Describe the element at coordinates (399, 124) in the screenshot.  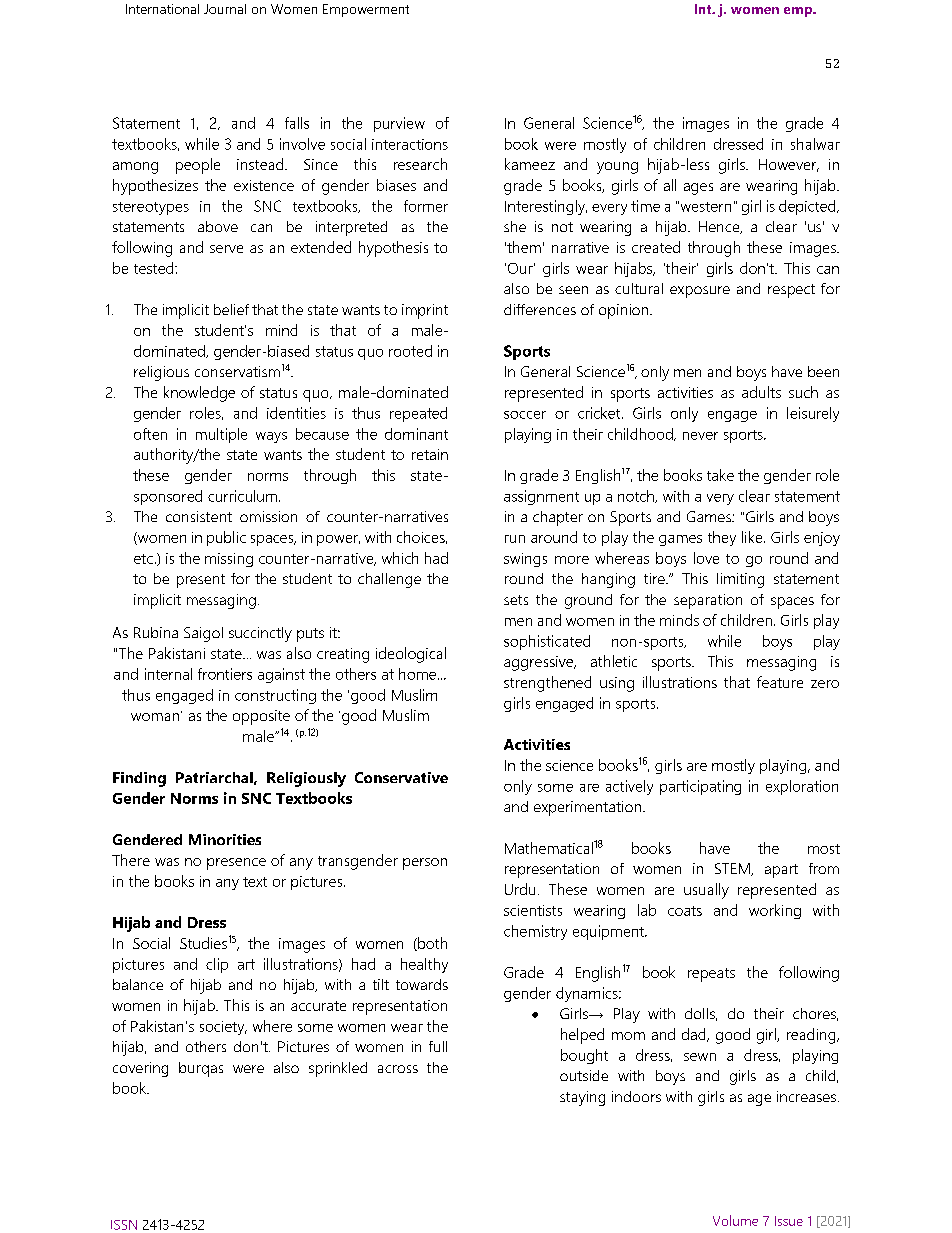
I see `purview` at that location.
